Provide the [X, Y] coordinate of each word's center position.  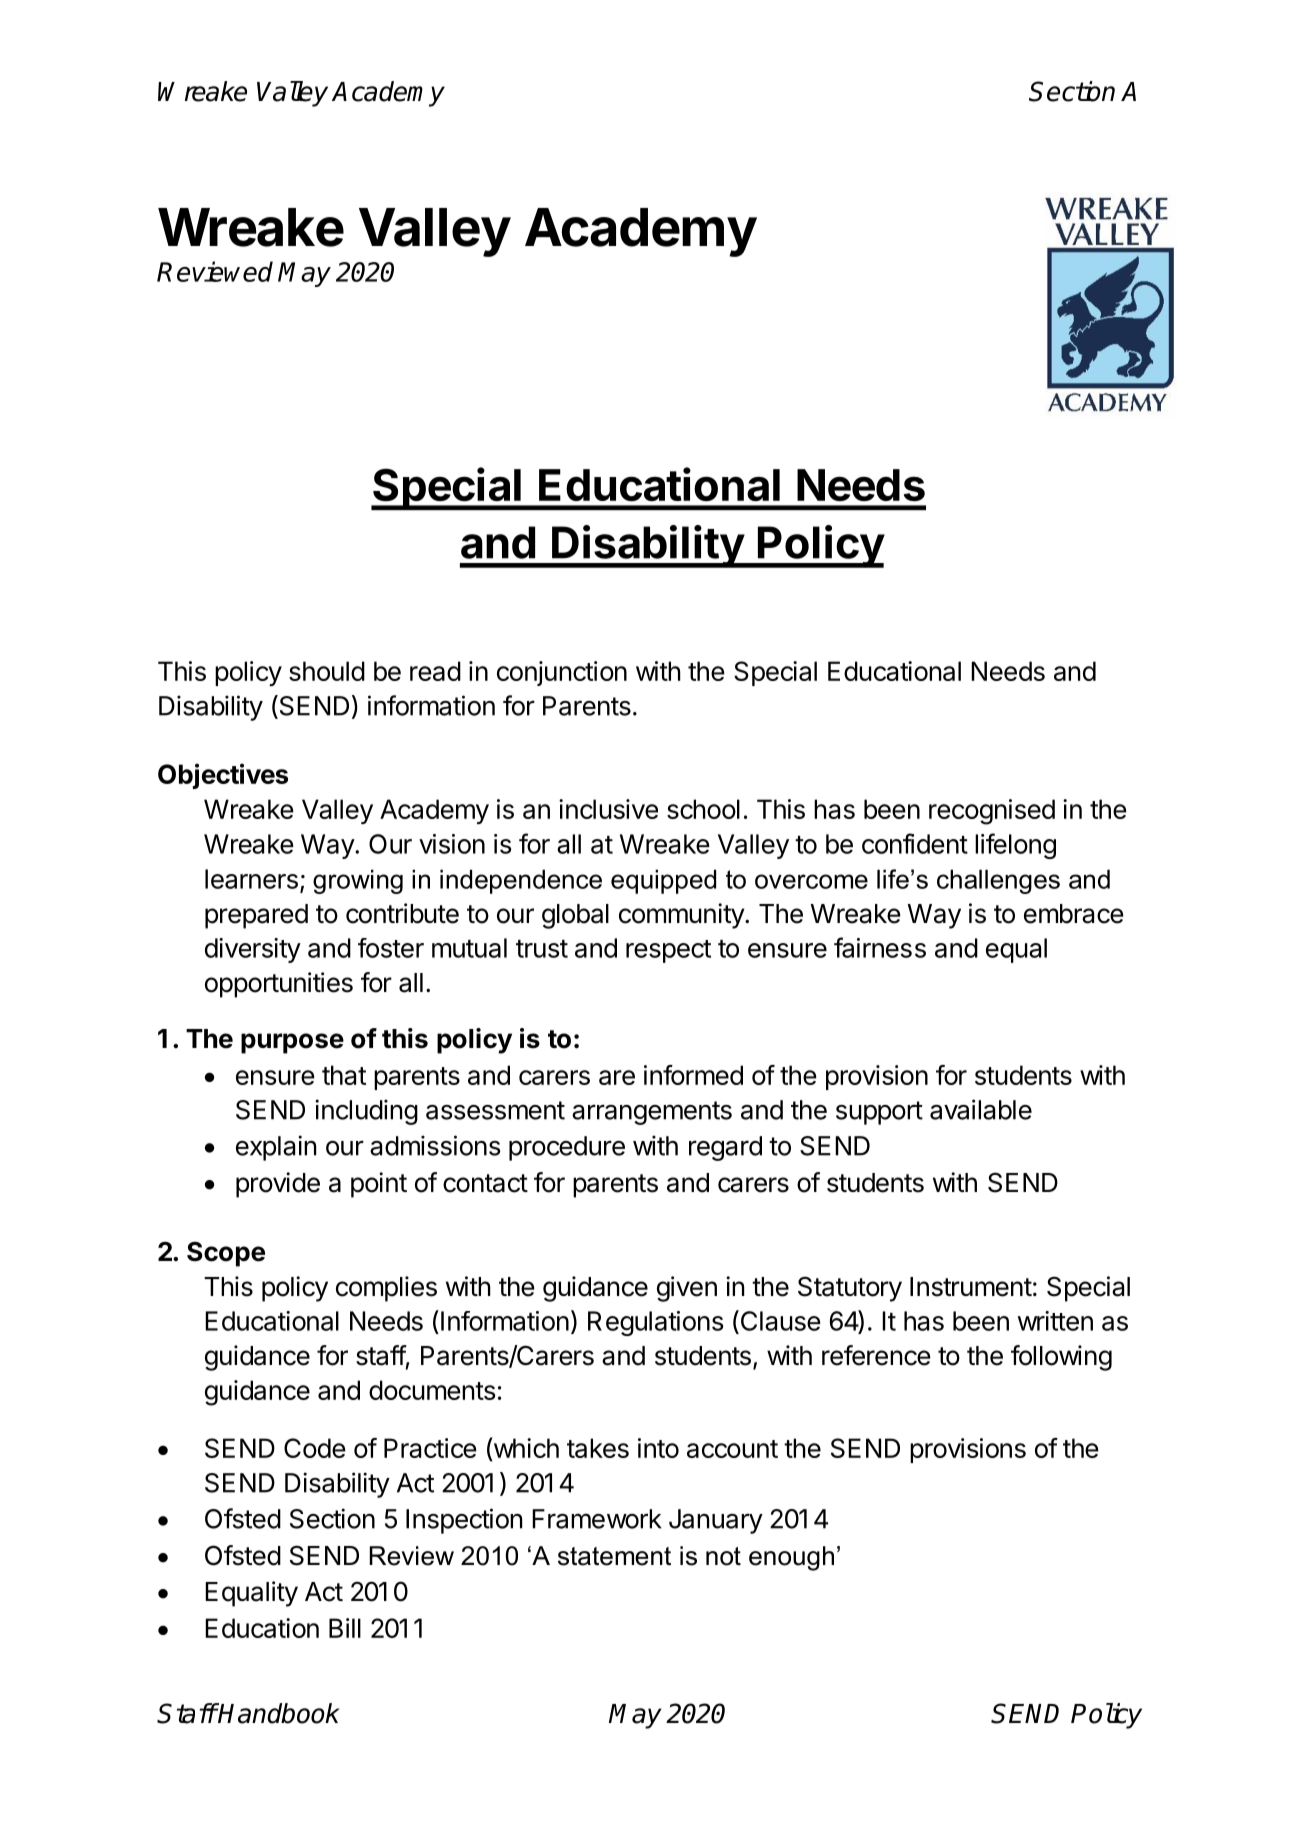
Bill [345, 1628]
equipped [663, 881]
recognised [992, 812]
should [327, 671]
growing [358, 881]
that [344, 1075]
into [658, 1448]
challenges [998, 881]
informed [693, 1075]
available [981, 1109]
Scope [226, 1254]
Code [315, 1448]
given [687, 1289]
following [1061, 1358]
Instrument [971, 1287]
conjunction [562, 673]
